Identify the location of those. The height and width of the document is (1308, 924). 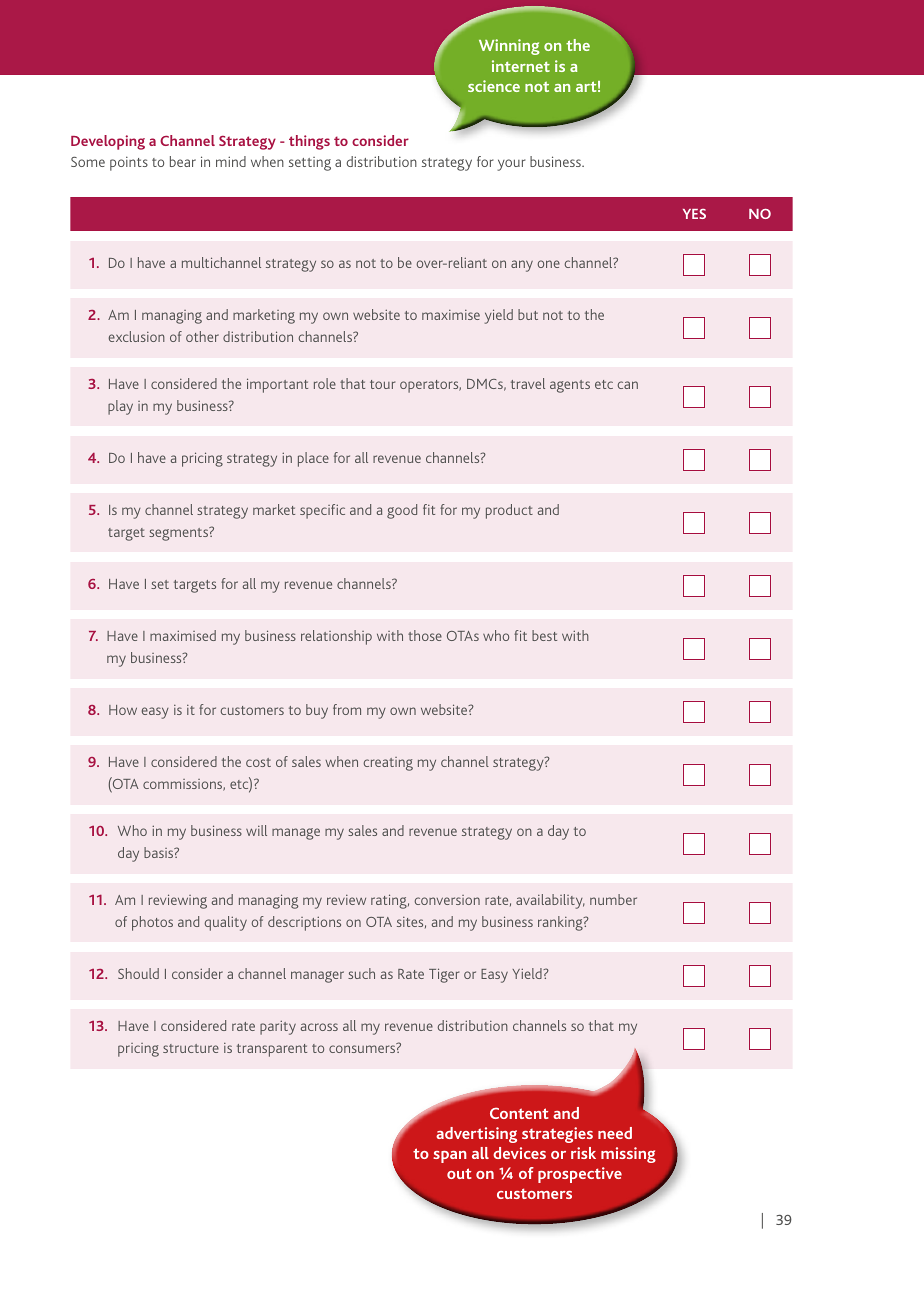
(425, 635).
